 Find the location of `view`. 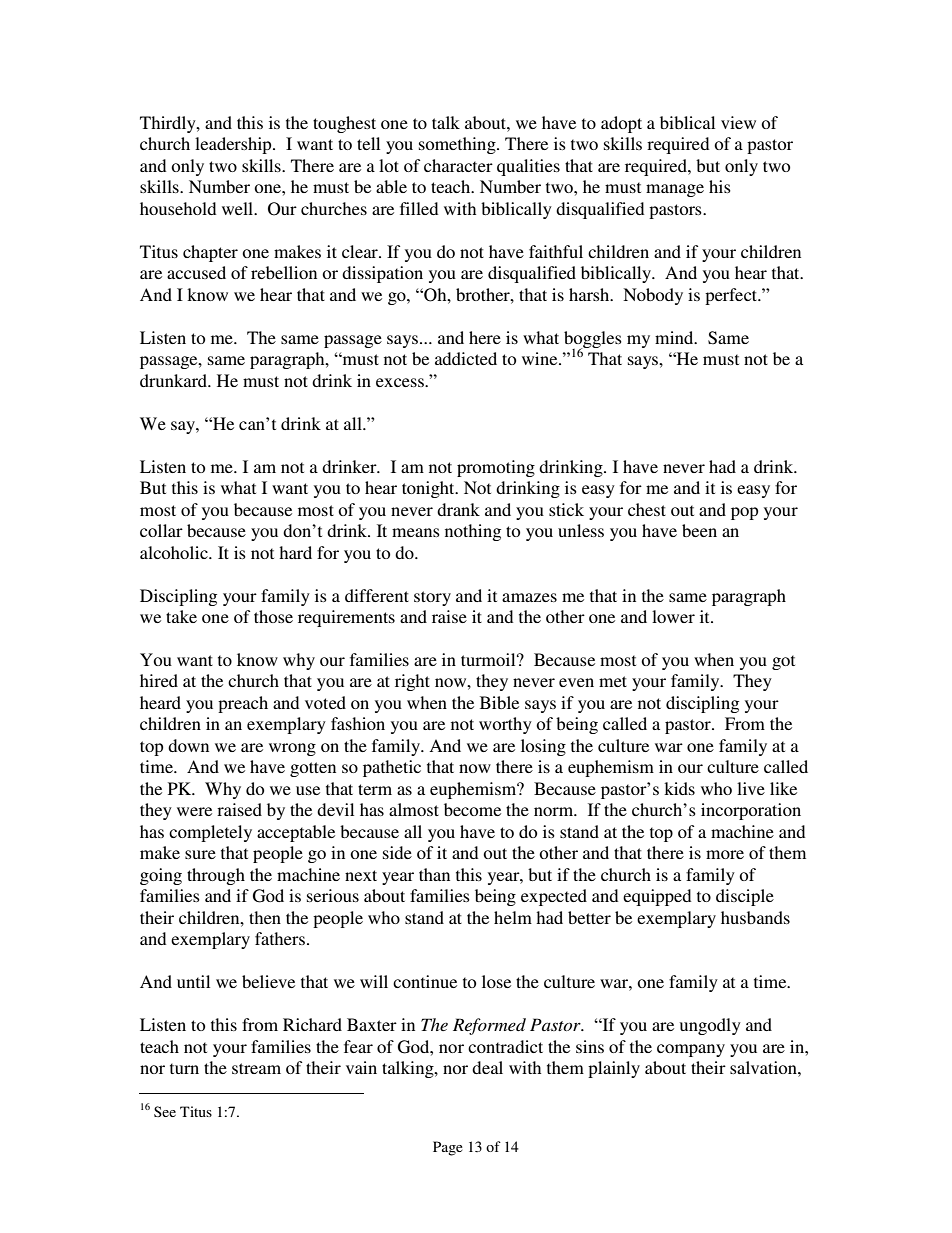

view is located at coordinates (738, 122).
